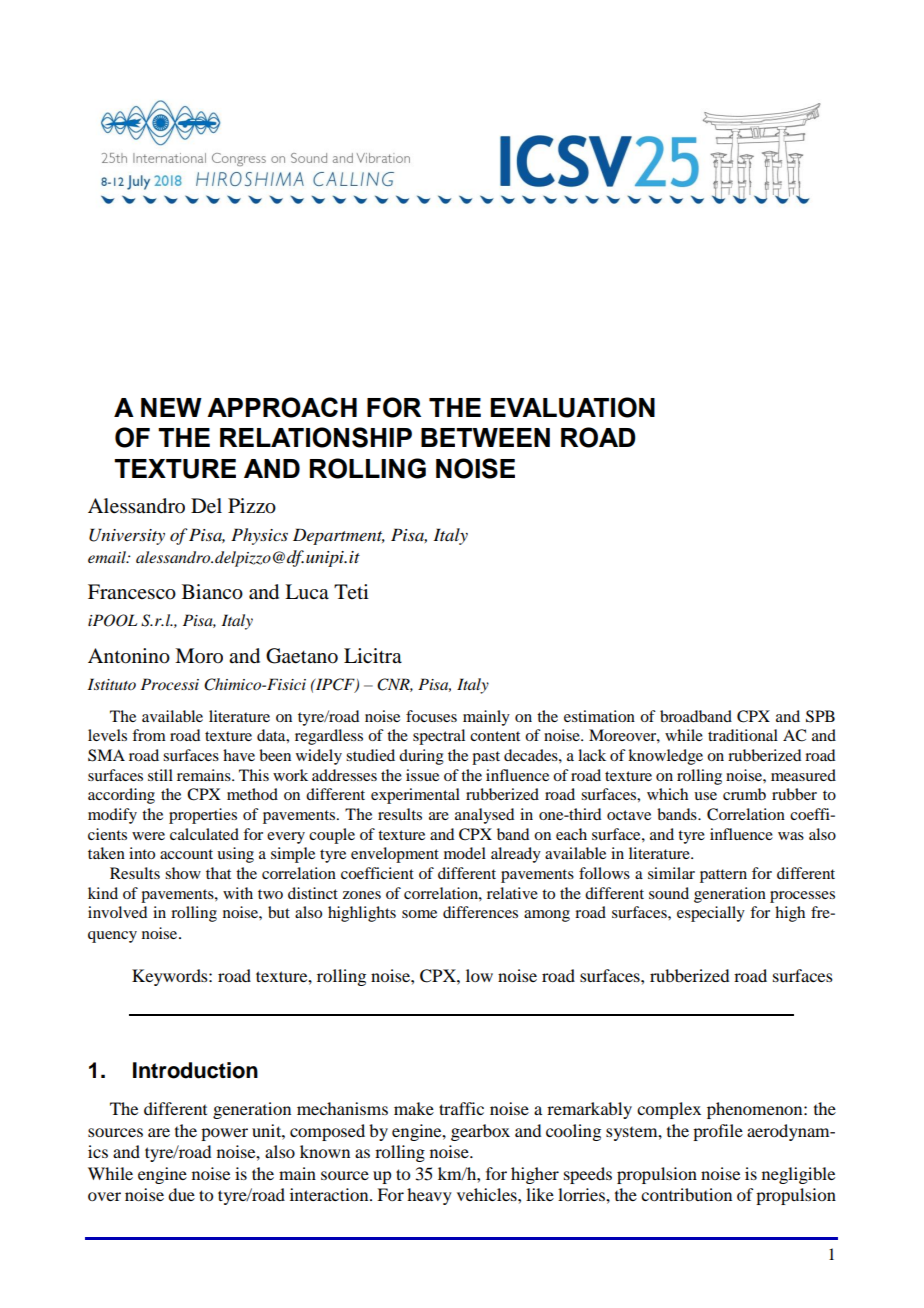 The width and height of the screenshot is (924, 1308). Describe the element at coordinates (711, 914) in the screenshot. I see `especially` at that location.
